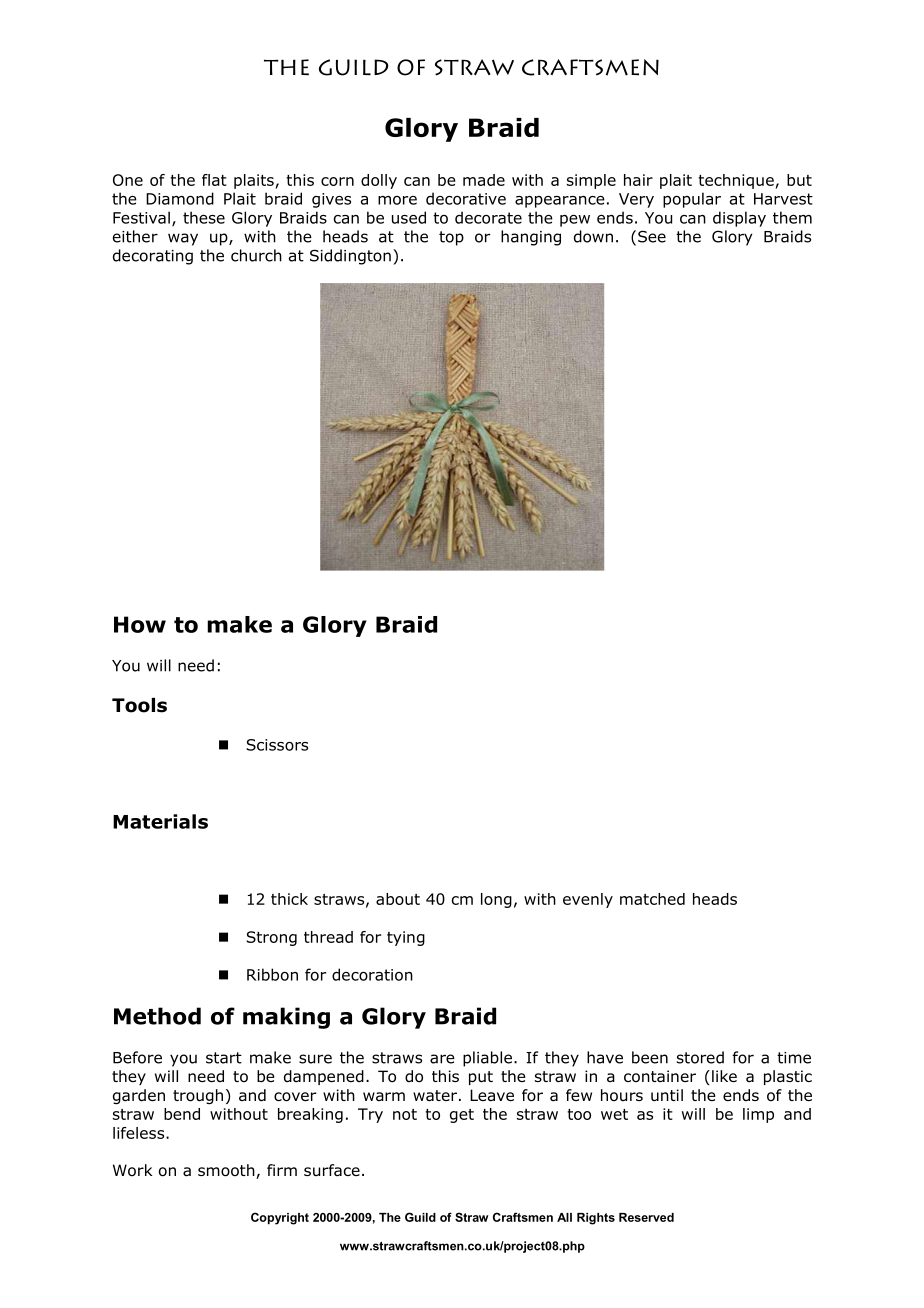  What do you see at coordinates (227, 1171) in the page?
I see `smooth` at bounding box center [227, 1171].
